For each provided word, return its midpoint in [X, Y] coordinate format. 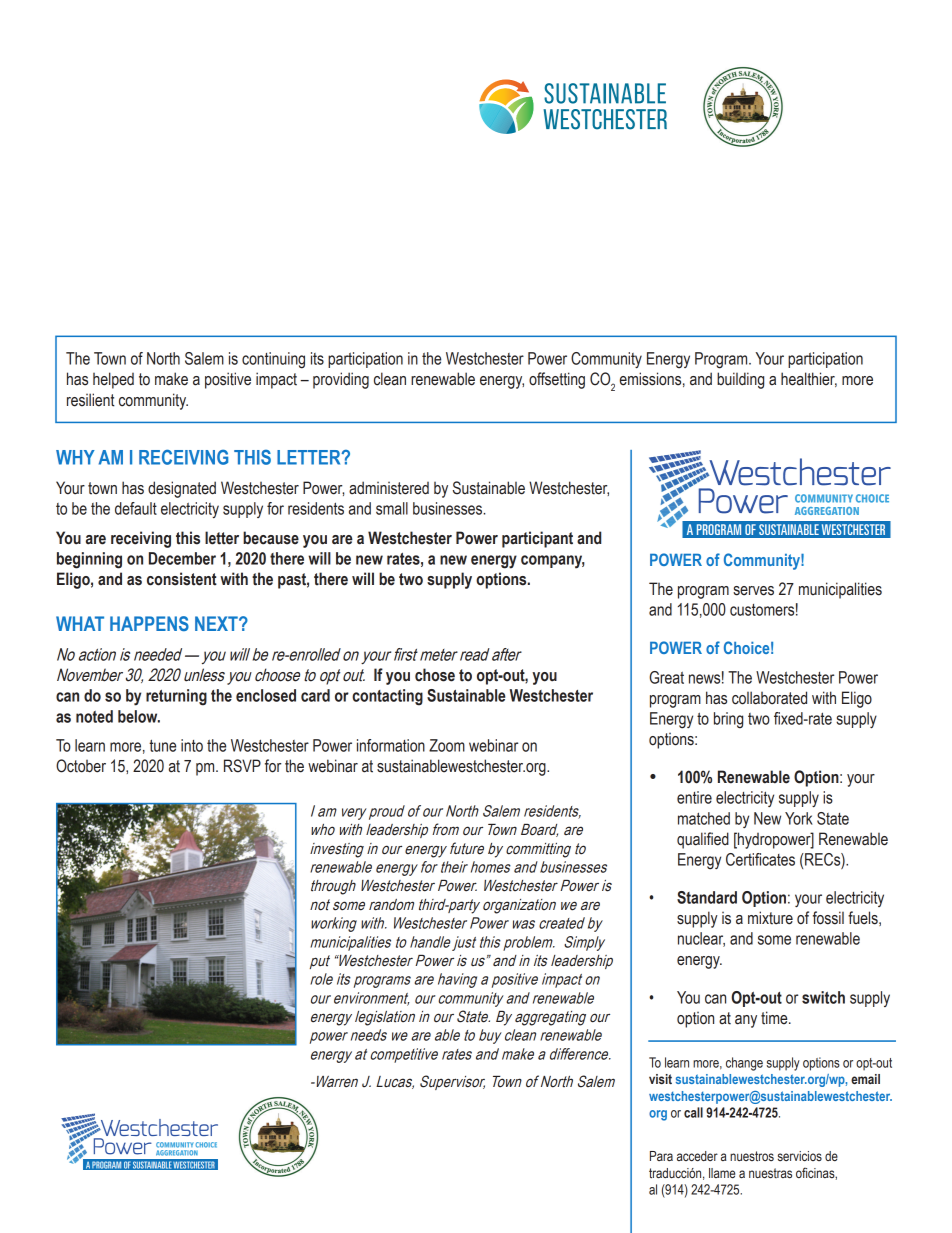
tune [162, 745]
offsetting [557, 380]
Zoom [447, 745]
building [740, 380]
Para [661, 1156]
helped [113, 380]
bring [728, 720]
